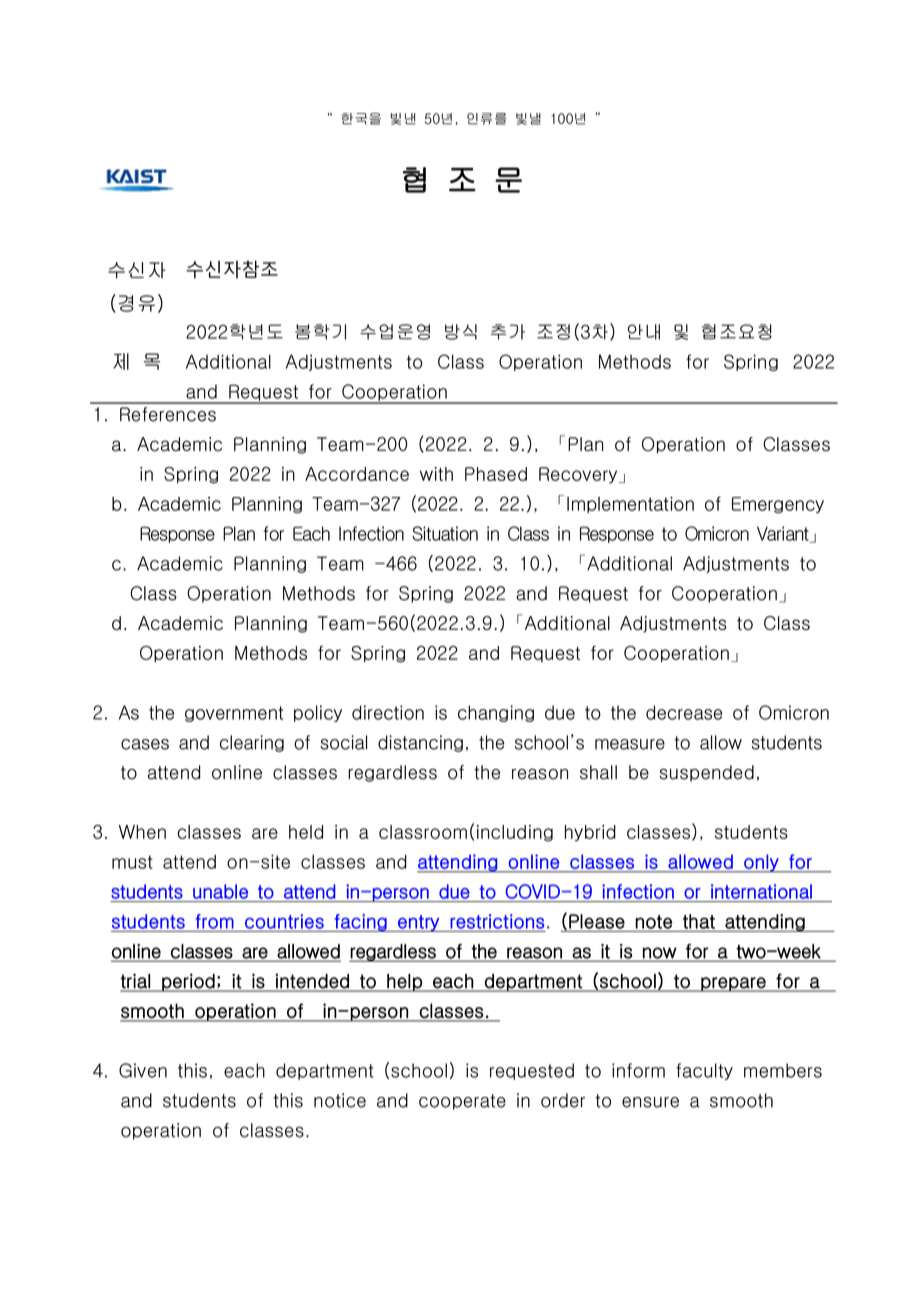  I want to click on clearing, so click(252, 743).
